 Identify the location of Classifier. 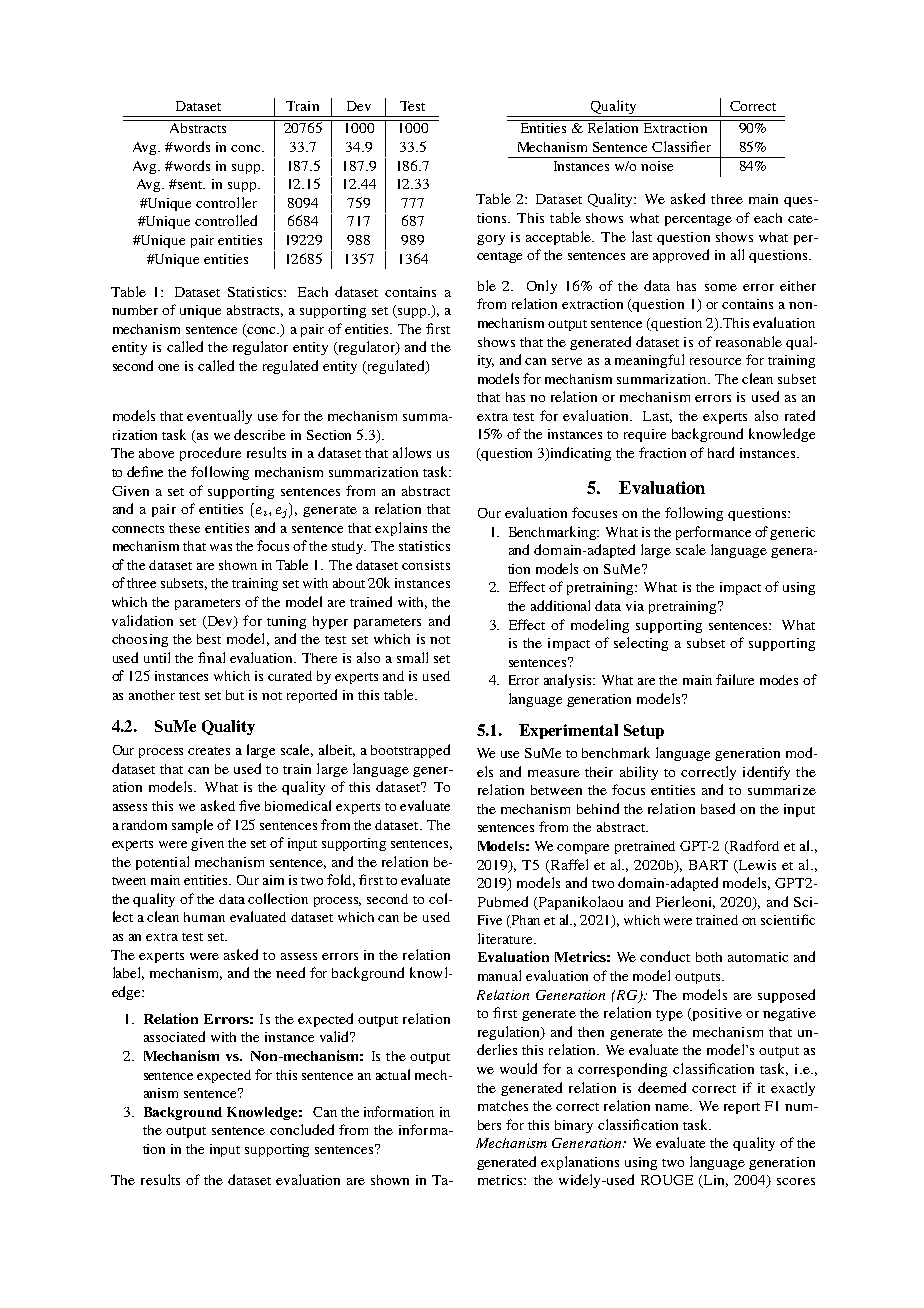
(681, 146).
